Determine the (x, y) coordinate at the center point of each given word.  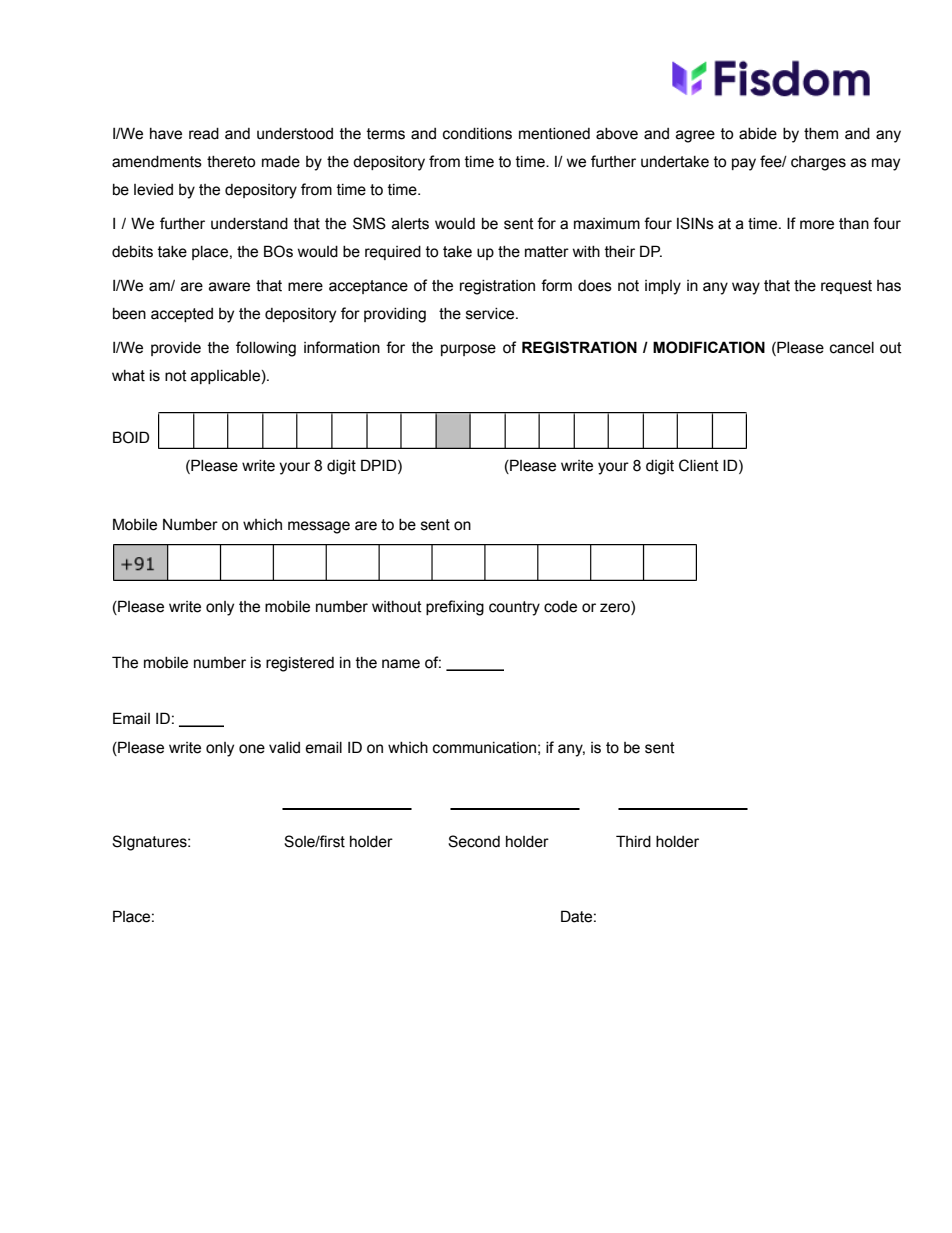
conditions (477, 134)
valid (284, 748)
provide (176, 349)
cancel (852, 348)
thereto (231, 162)
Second (474, 841)
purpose (468, 350)
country (514, 608)
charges (818, 163)
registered (300, 664)
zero (616, 608)
